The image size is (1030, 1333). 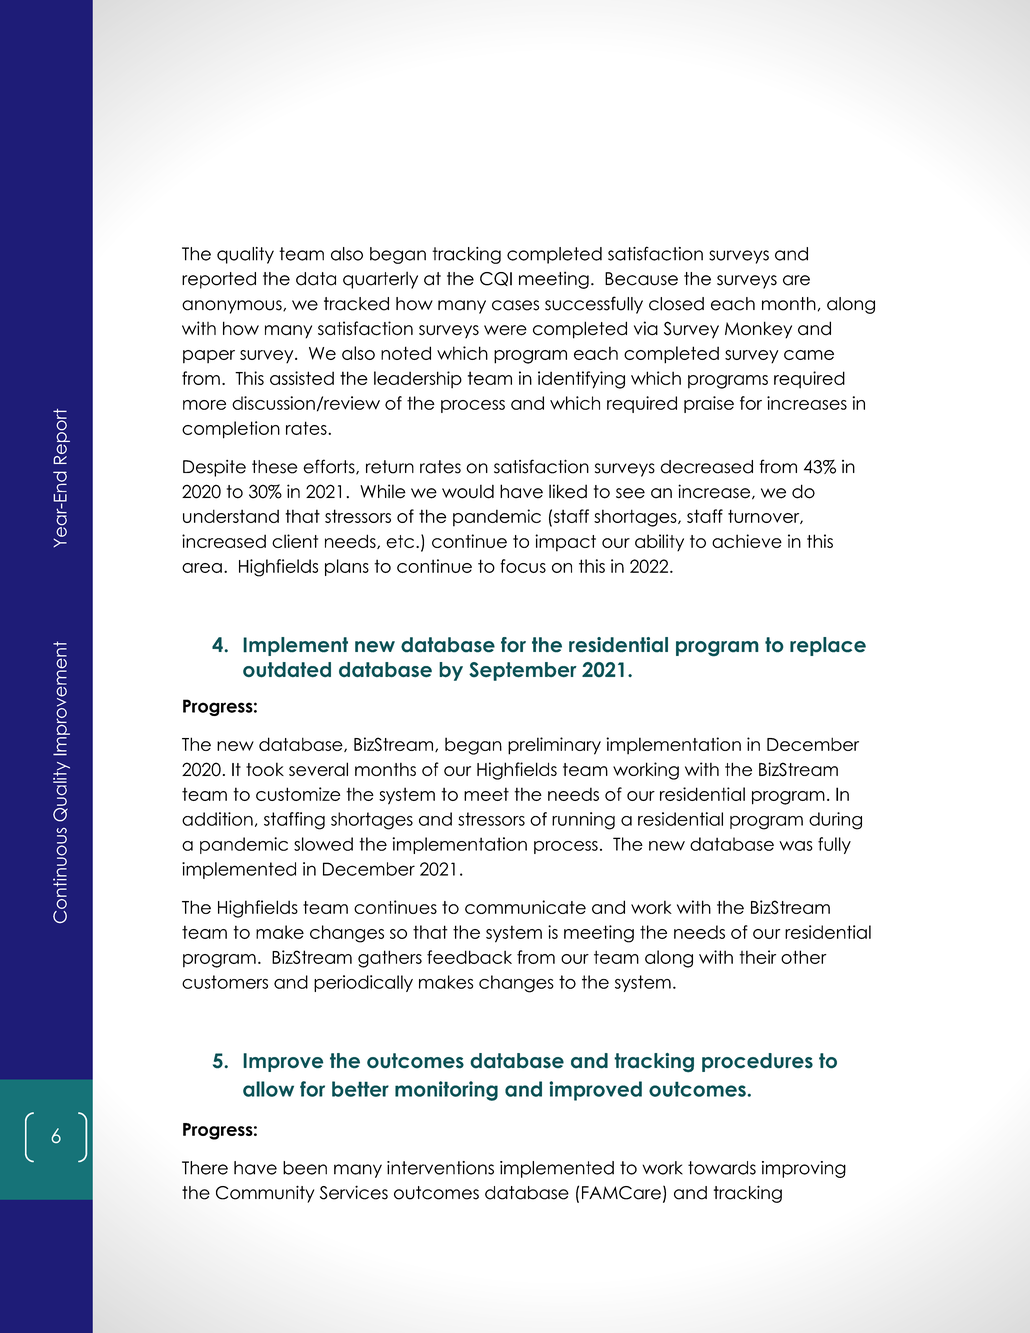 I want to click on closed, so click(x=676, y=304).
